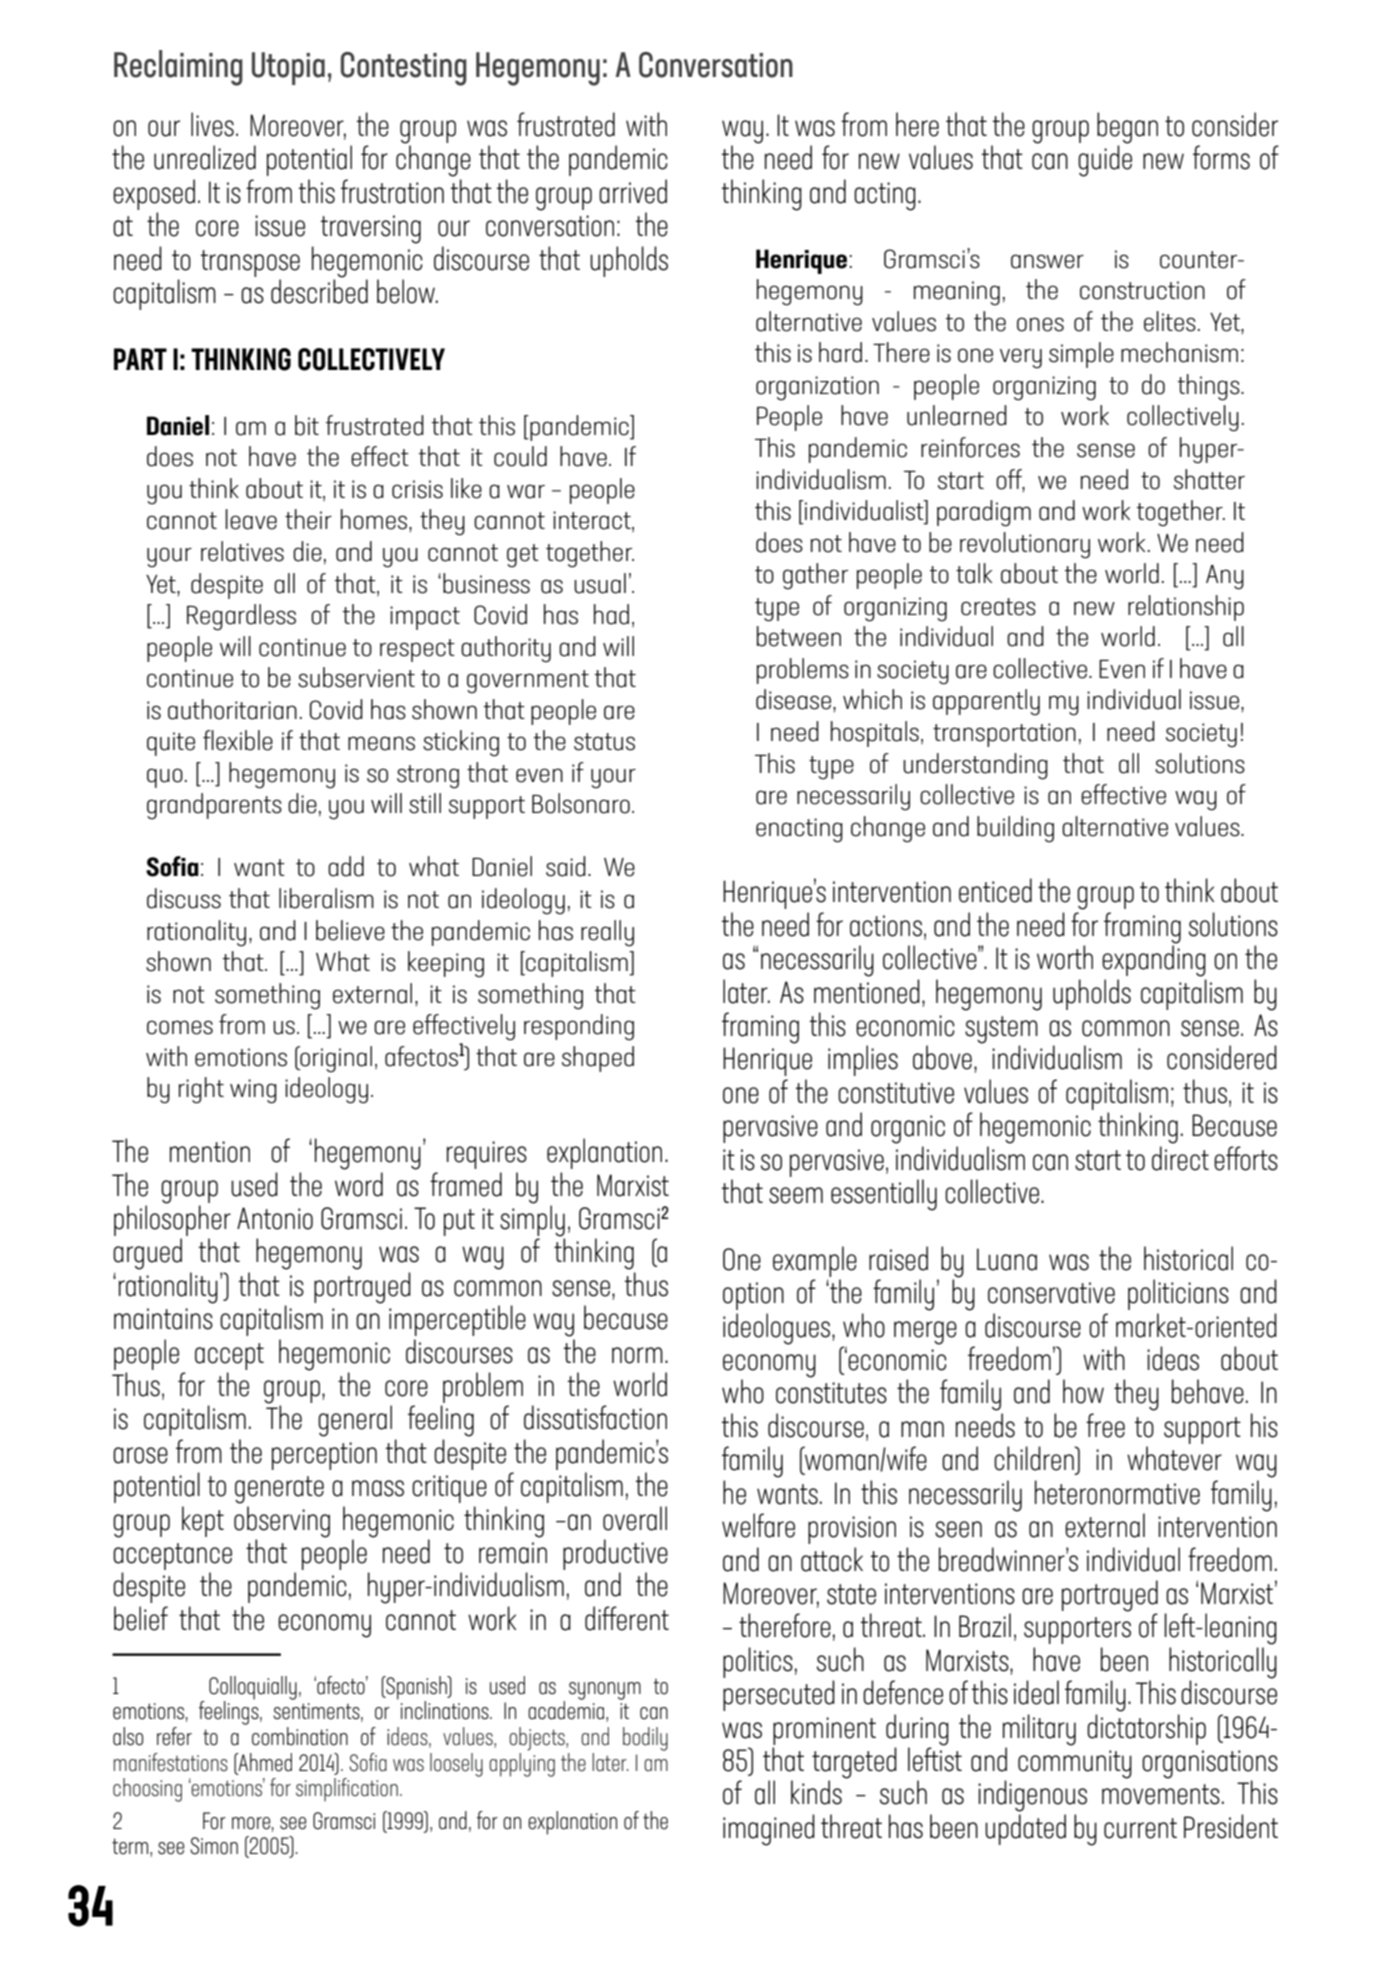 The width and height of the screenshot is (1391, 1967). Describe the element at coordinates (600, 583) in the screenshot. I see `usual` at that location.
